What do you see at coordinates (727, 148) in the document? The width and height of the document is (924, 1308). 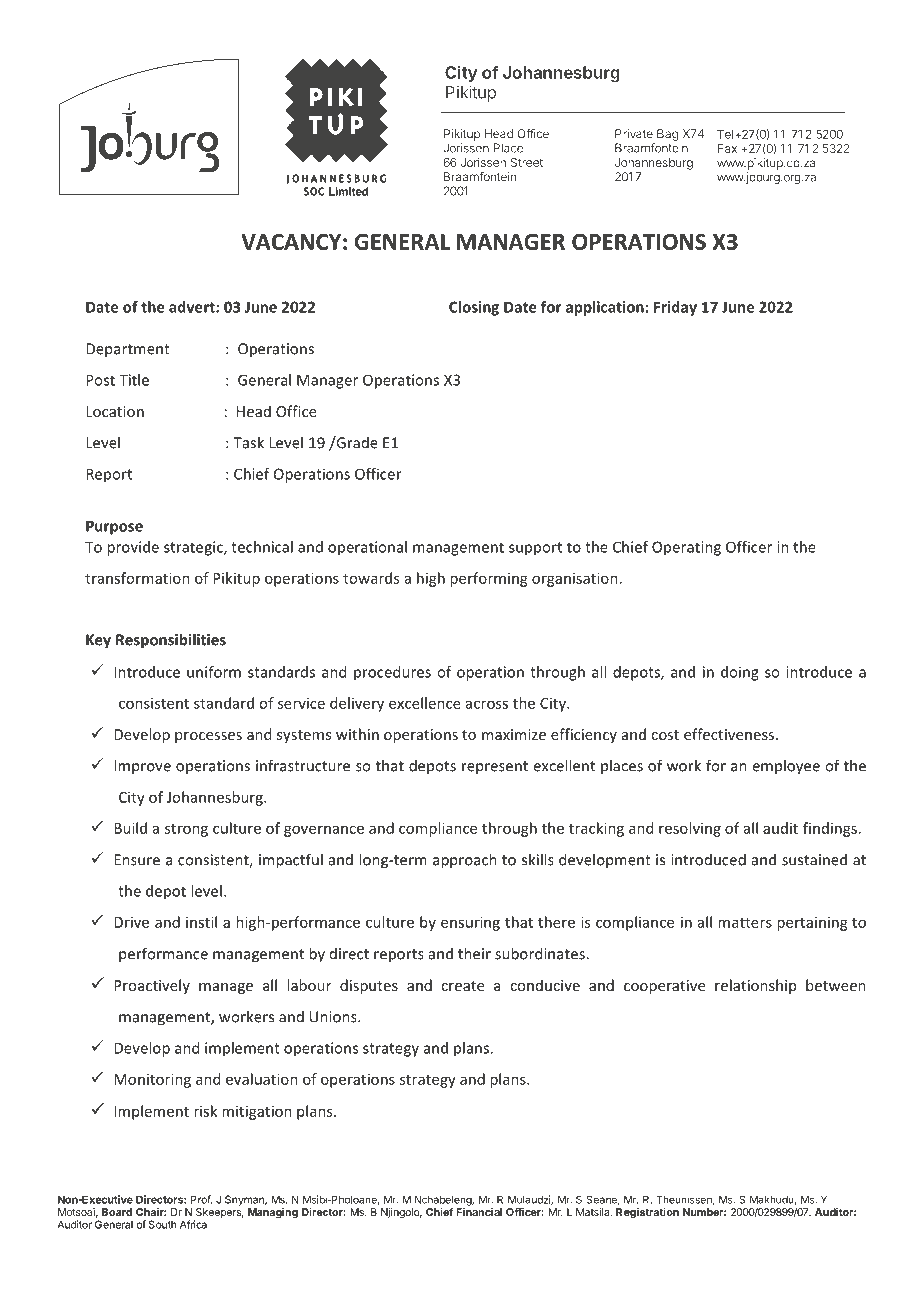 I see `Fax` at bounding box center [727, 148].
